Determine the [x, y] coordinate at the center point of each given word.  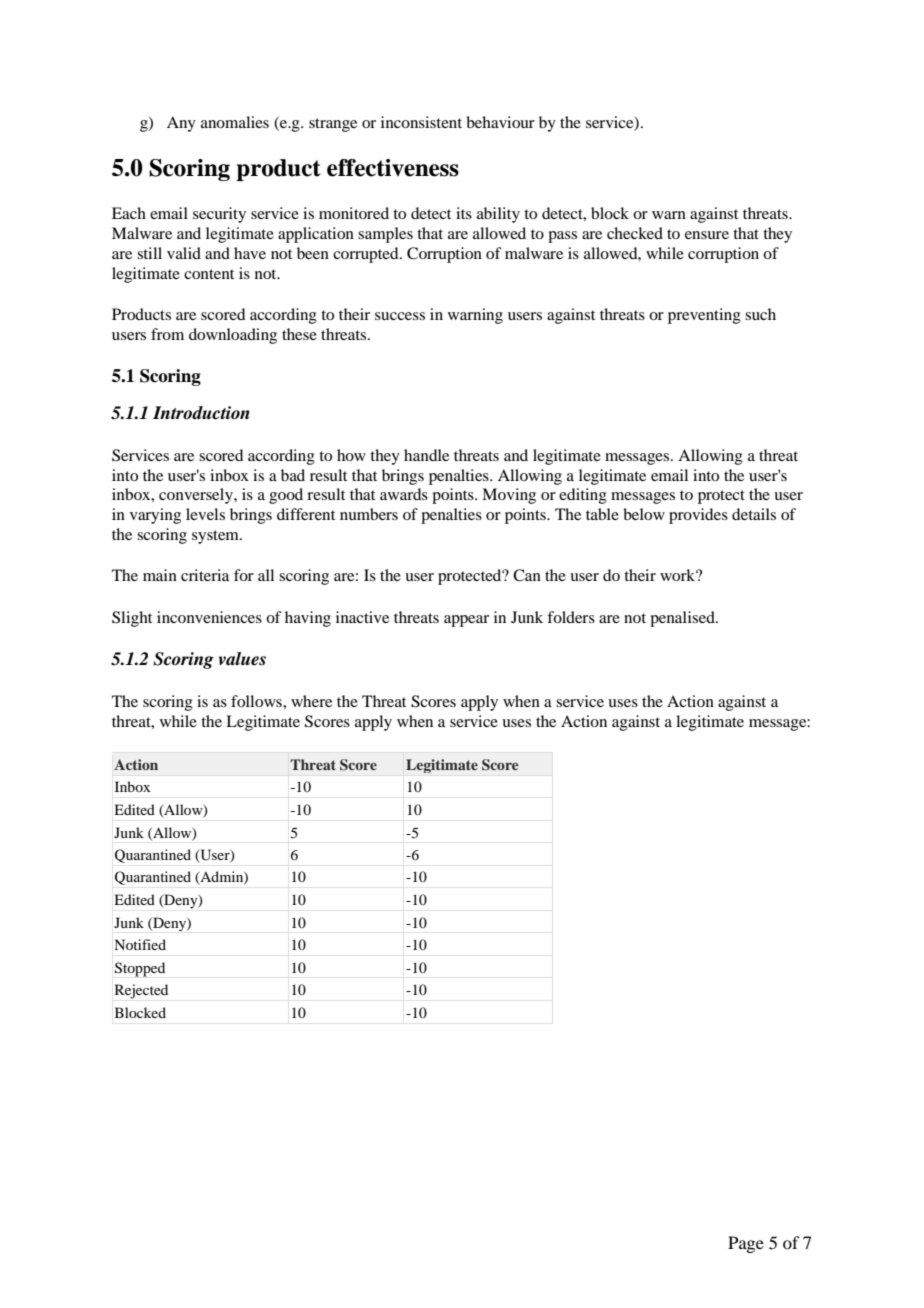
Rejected [141, 991]
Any [181, 124]
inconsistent [421, 122]
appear [466, 621]
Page [746, 1244]
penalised [683, 619]
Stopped [140, 969]
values [242, 659]
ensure [707, 235]
